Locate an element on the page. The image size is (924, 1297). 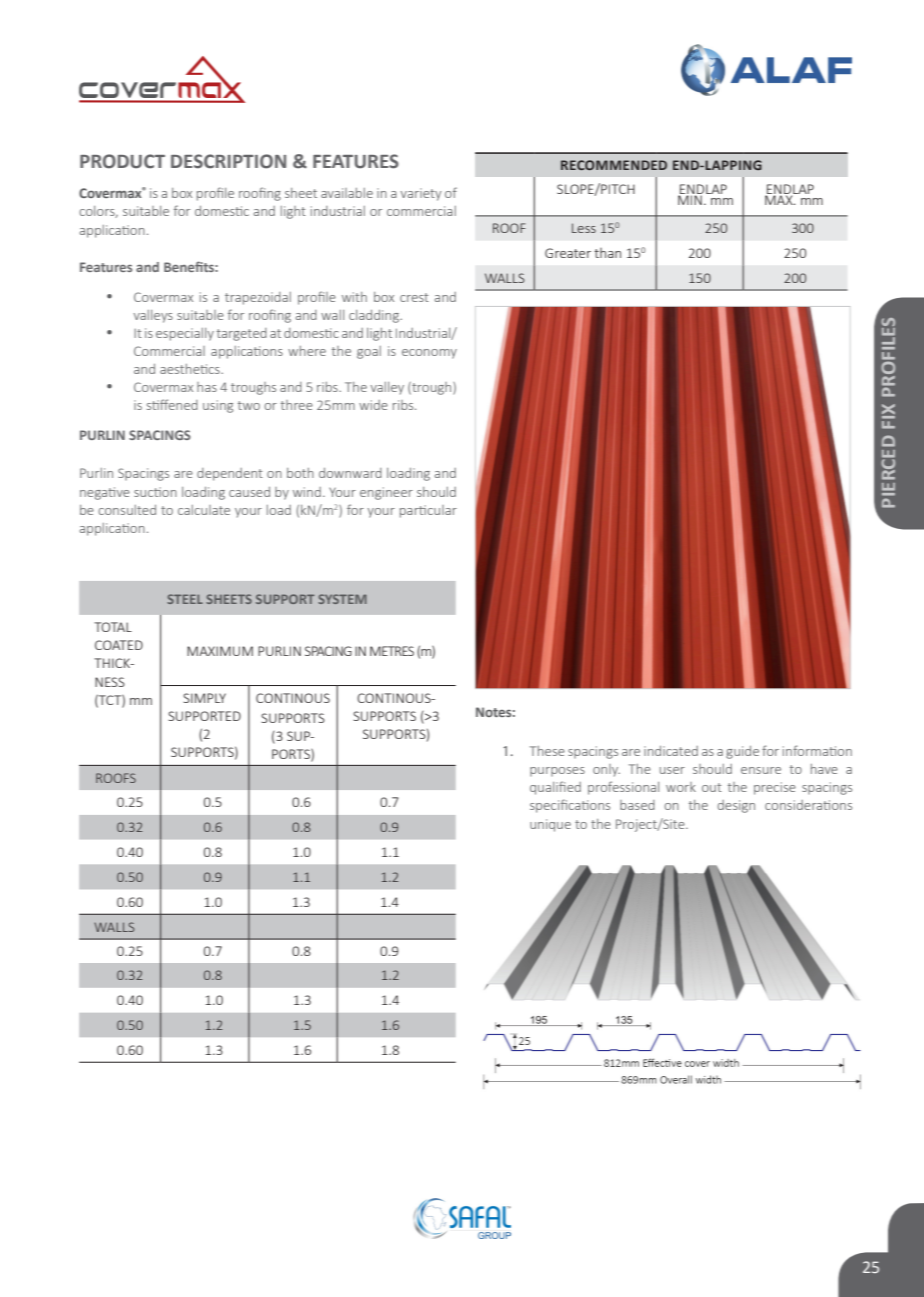
design is located at coordinates (736, 806).
